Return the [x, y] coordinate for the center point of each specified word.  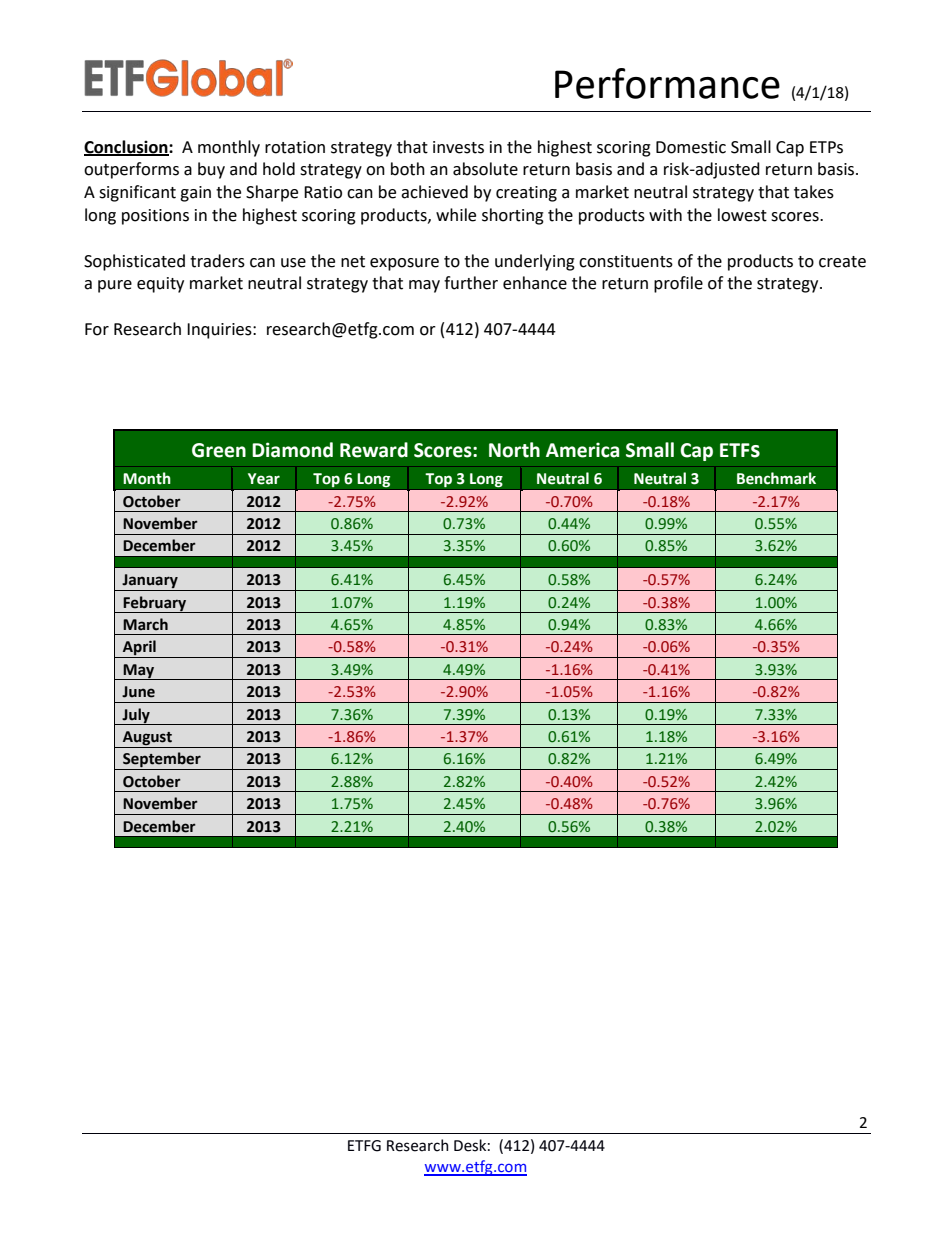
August [147, 739]
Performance [667, 83]
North [514, 450]
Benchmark [776, 478]
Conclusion [127, 147]
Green [219, 450]
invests [458, 147]
